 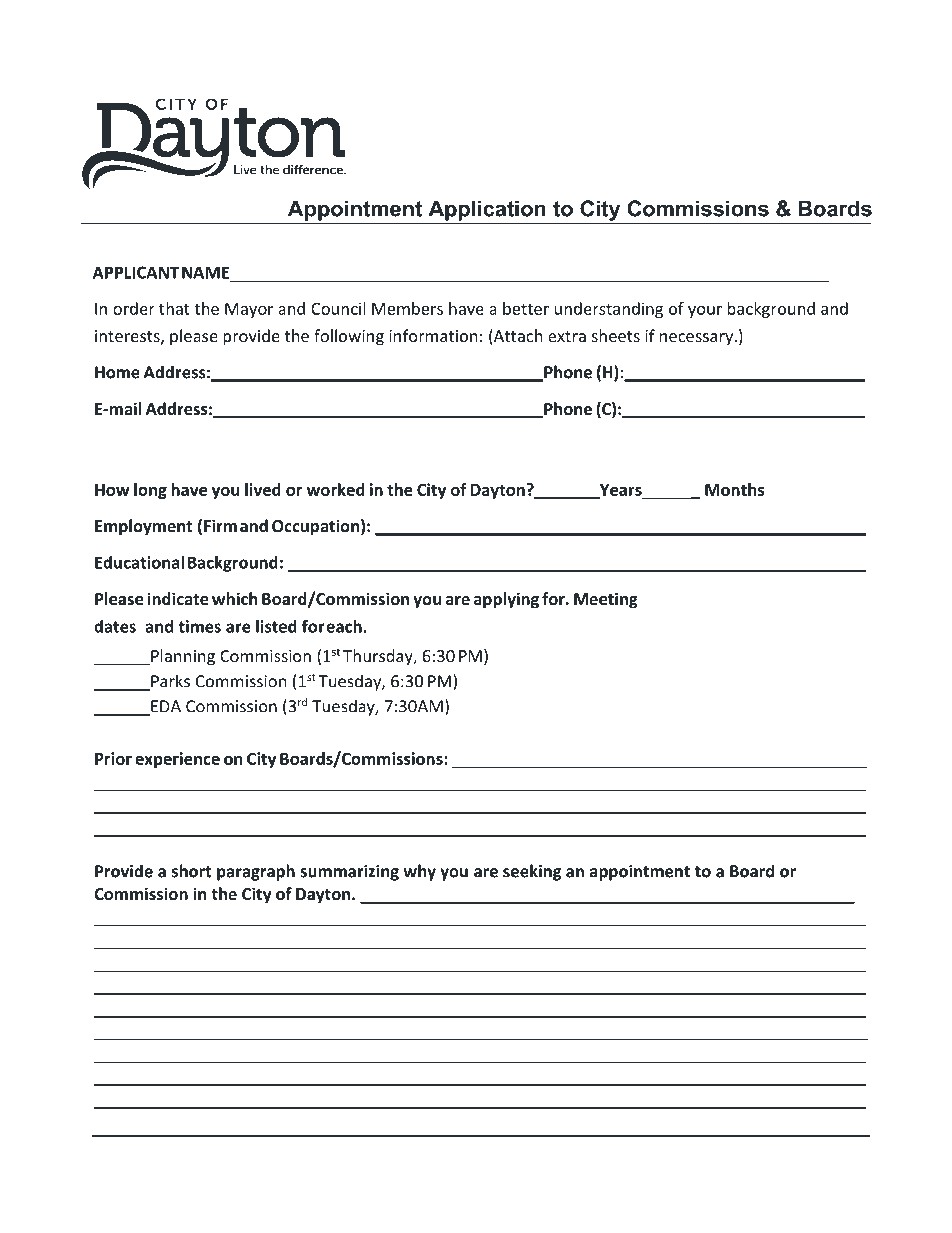 I want to click on applying, so click(x=506, y=600).
